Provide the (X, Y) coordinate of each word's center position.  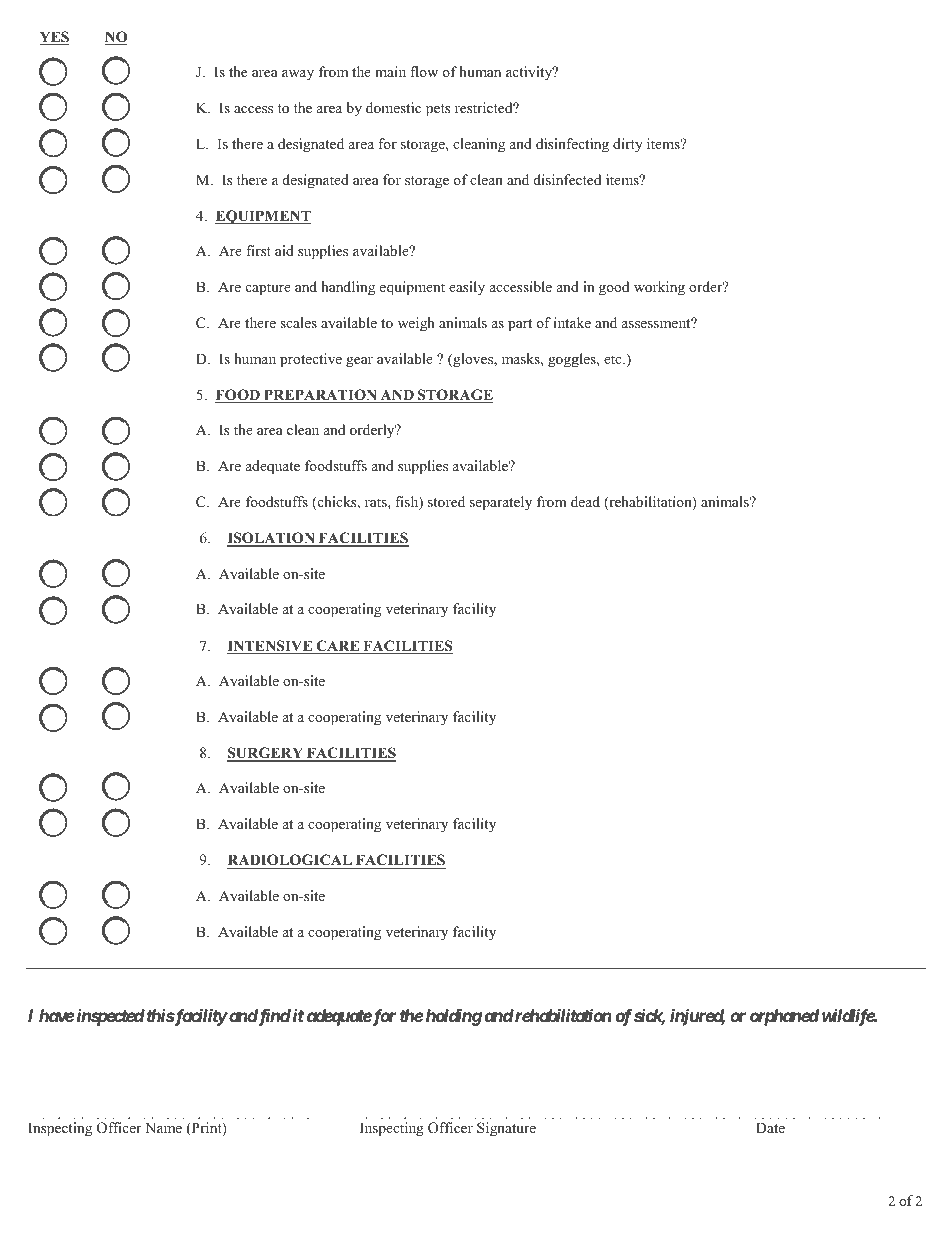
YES (54, 38)
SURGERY (266, 754)
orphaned (784, 1017)
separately (501, 503)
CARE (338, 647)
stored (446, 501)
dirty (628, 145)
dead (585, 501)
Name (163, 1127)
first (258, 250)
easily (467, 288)
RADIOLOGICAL (290, 861)
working (659, 288)
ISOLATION (272, 539)
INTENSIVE (271, 647)
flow (424, 71)
